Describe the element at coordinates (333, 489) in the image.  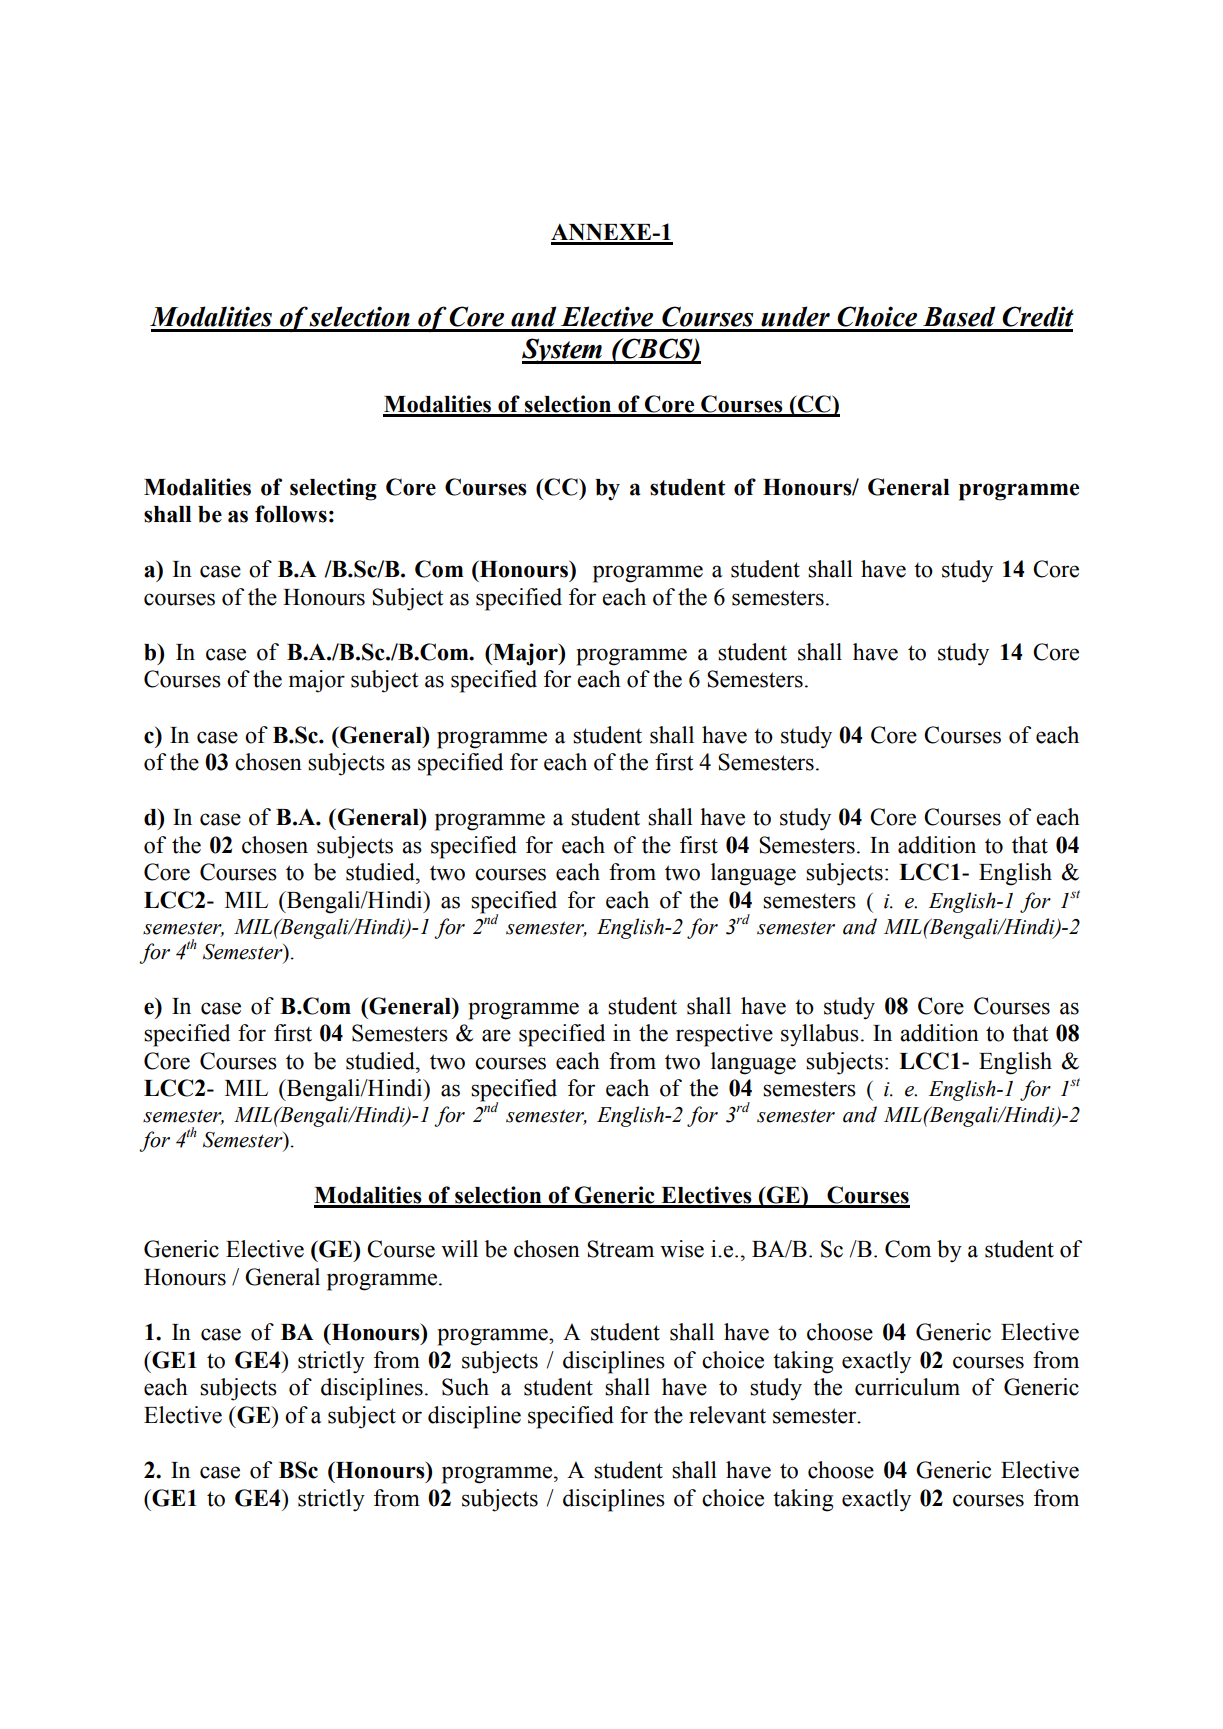
I see `selecting` at that location.
